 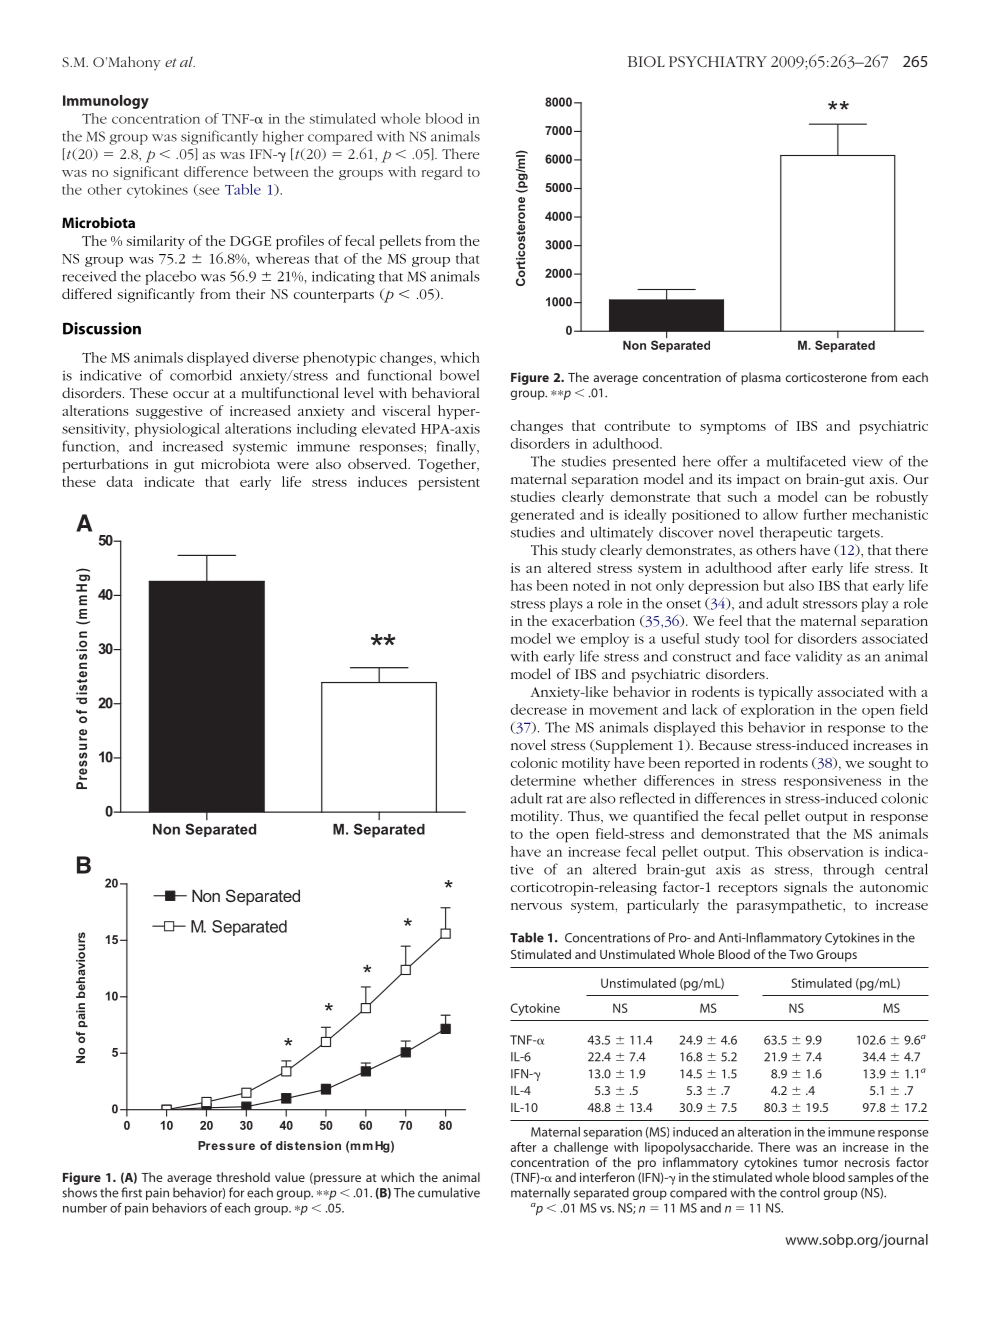 What do you see at coordinates (761, 378) in the document?
I see `plasma` at bounding box center [761, 378].
